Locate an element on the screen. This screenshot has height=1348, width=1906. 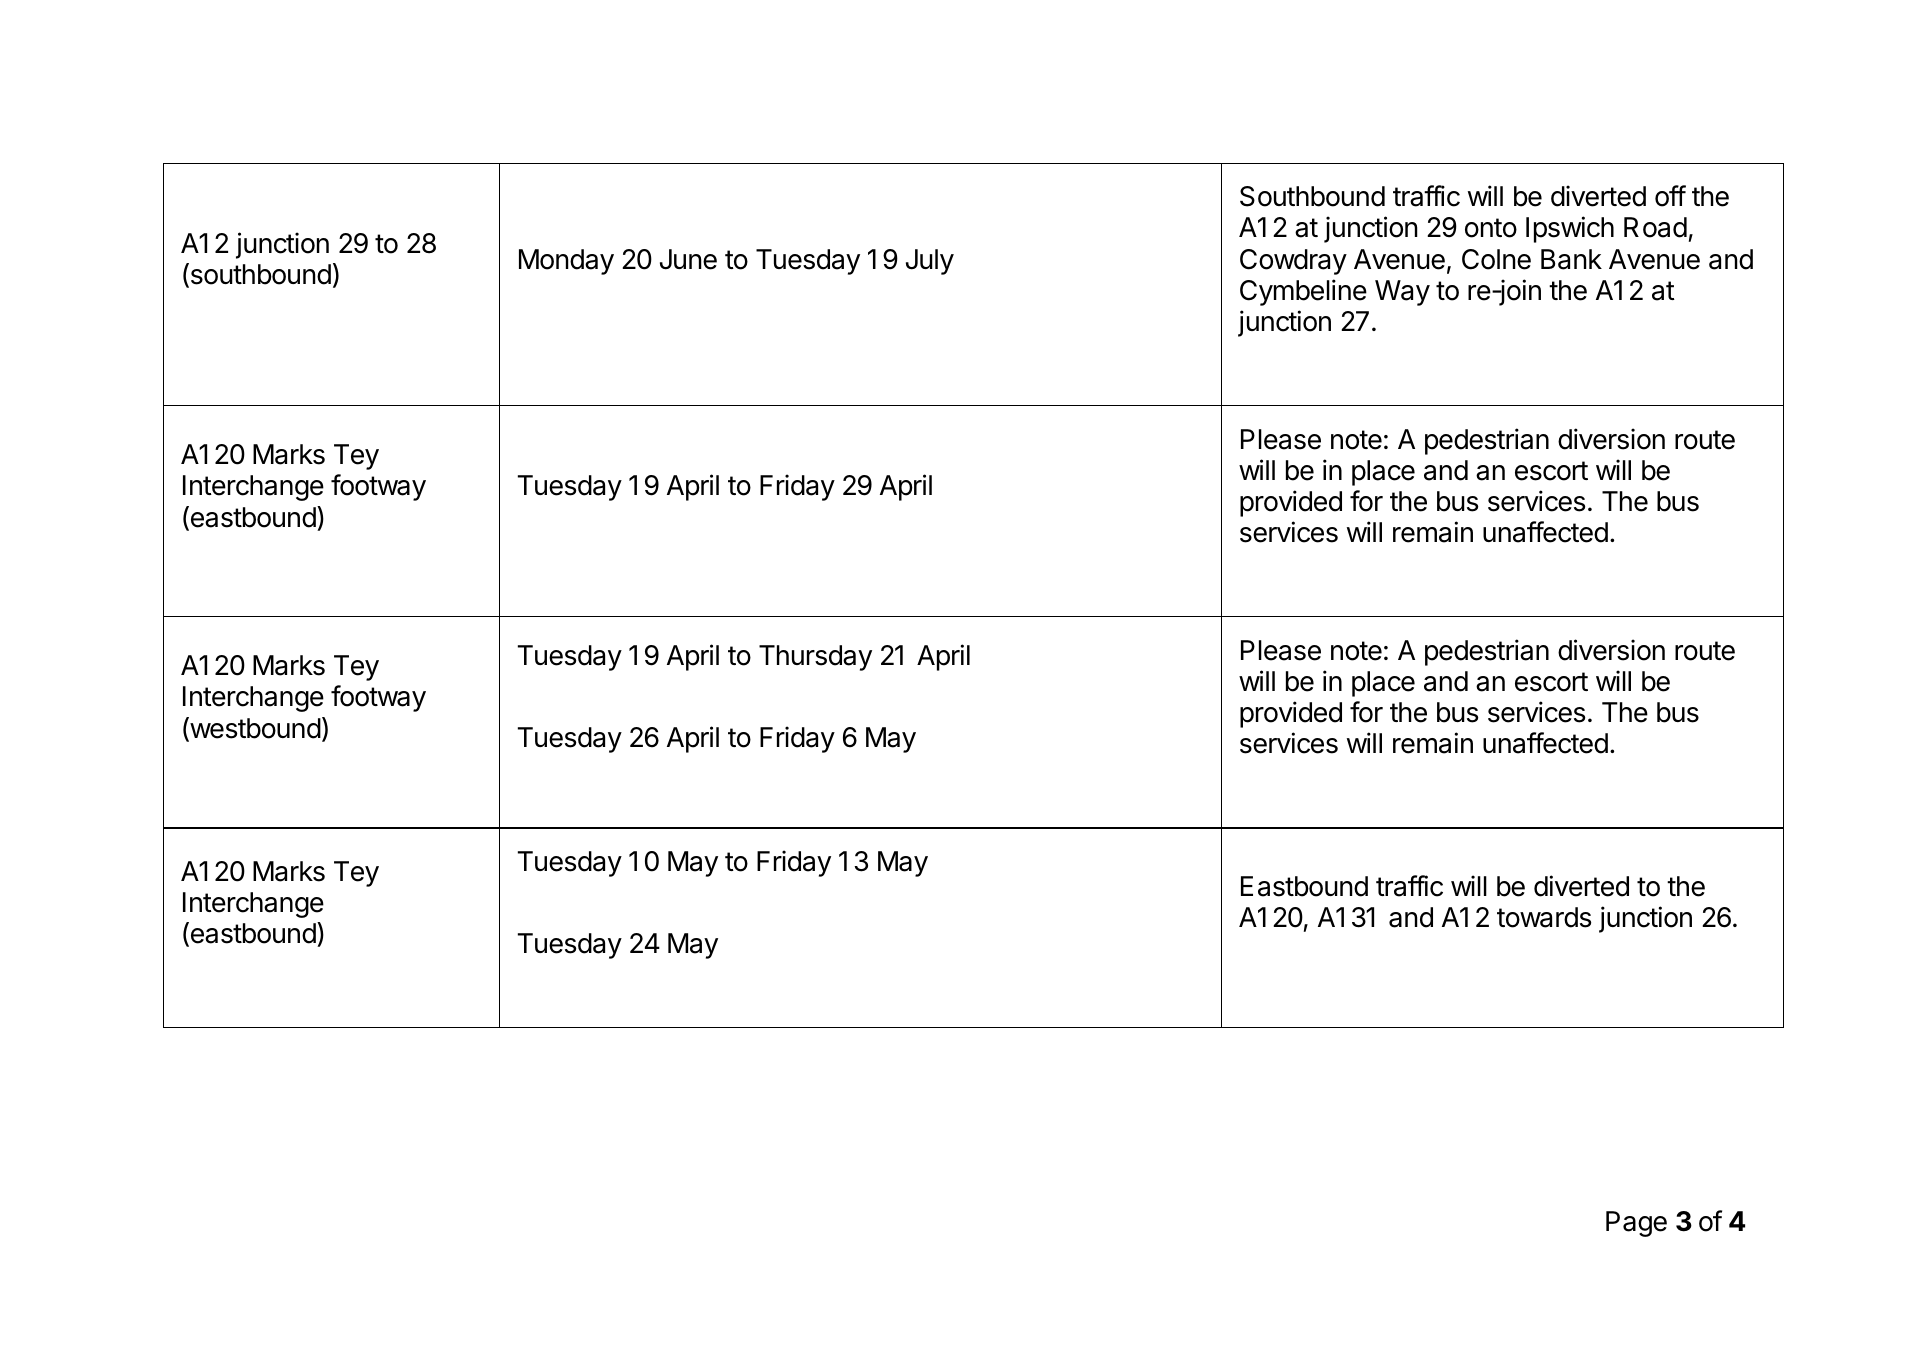
June is located at coordinates (688, 259).
